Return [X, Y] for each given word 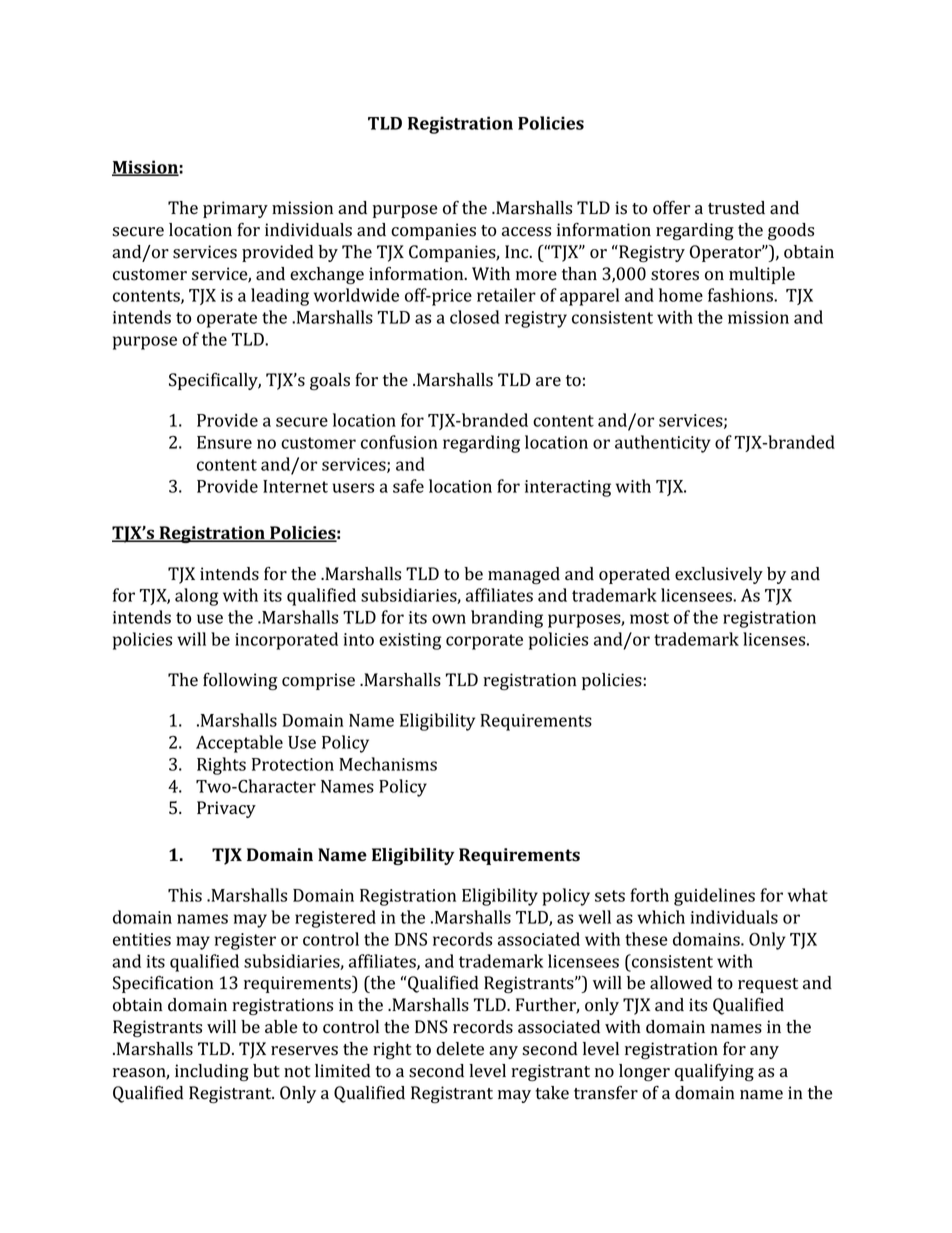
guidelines [714, 897]
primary [235, 209]
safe [408, 486]
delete [460, 1049]
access [526, 232]
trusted [736, 208]
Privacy [226, 809]
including [212, 1072]
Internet [295, 486]
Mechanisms [388, 764]
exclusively [719, 575]
